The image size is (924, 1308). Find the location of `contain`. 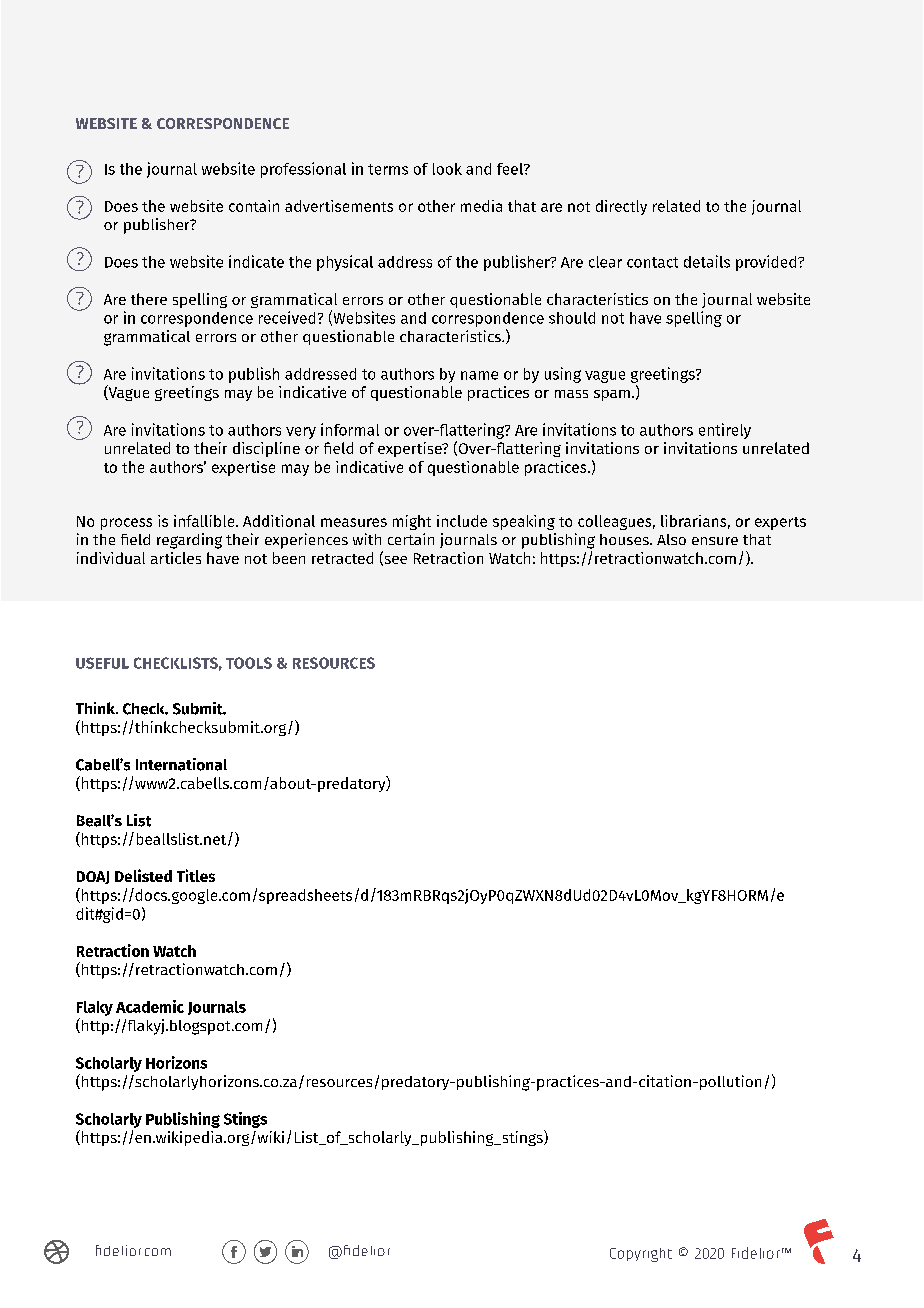

contain is located at coordinates (254, 206).
